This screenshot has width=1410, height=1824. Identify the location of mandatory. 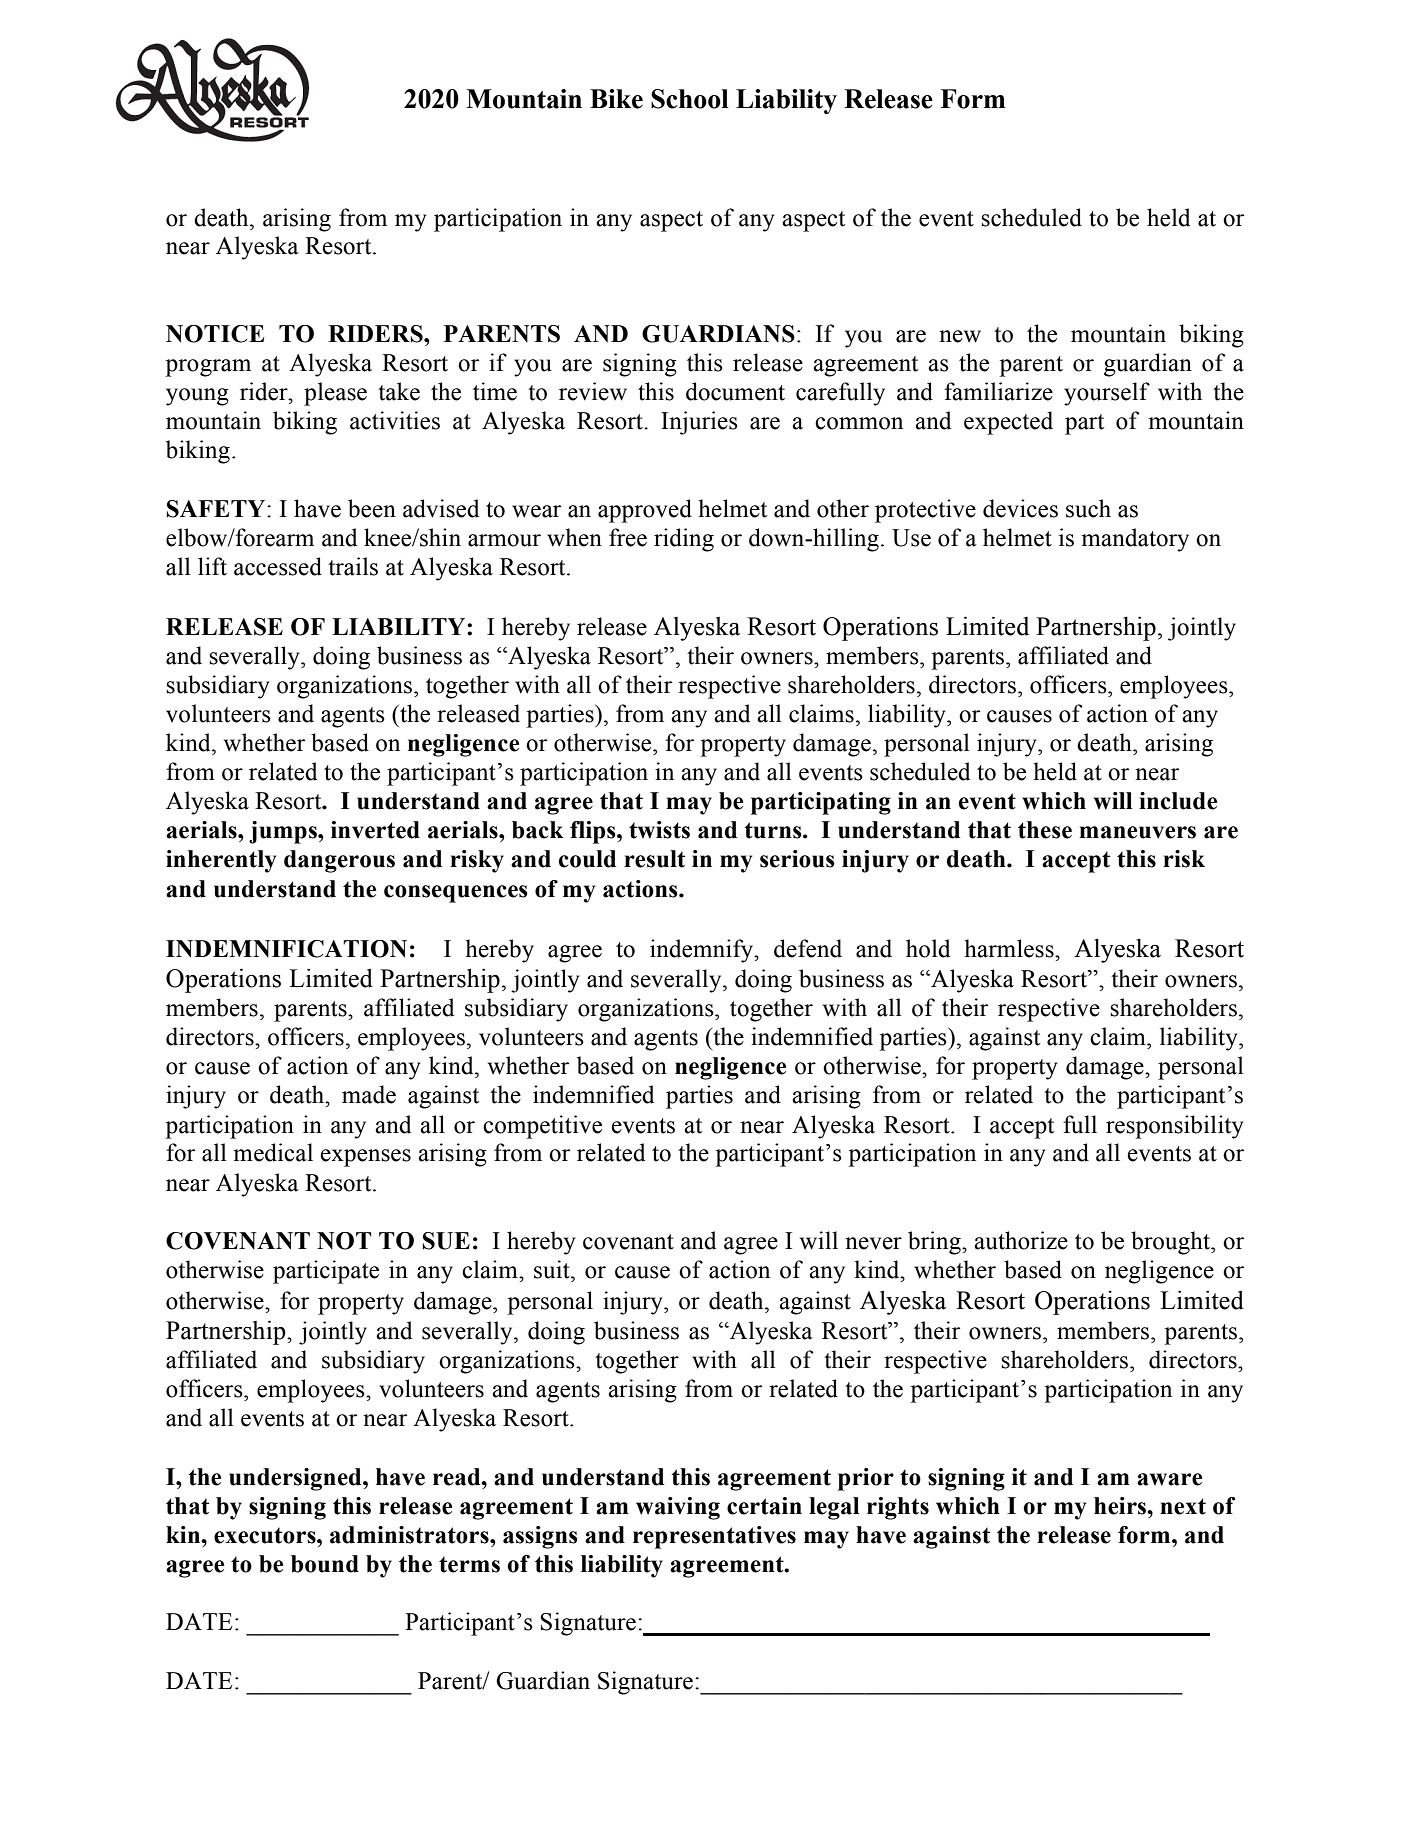
(1135, 540).
